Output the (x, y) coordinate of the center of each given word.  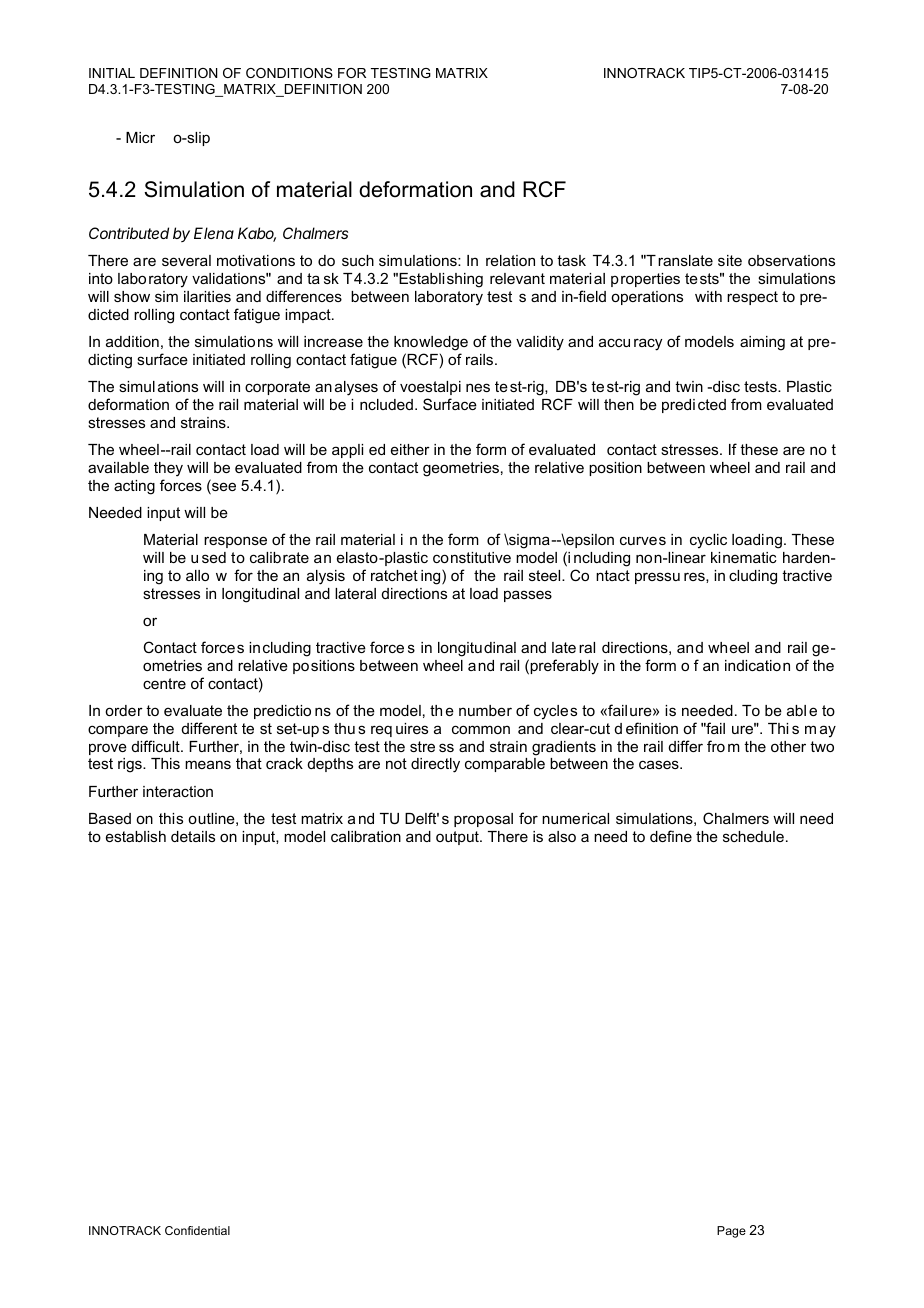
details (193, 836)
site (730, 260)
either (410, 449)
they (168, 469)
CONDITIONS (289, 73)
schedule (753, 836)
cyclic (708, 541)
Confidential (197, 1230)
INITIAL (112, 73)
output (458, 838)
